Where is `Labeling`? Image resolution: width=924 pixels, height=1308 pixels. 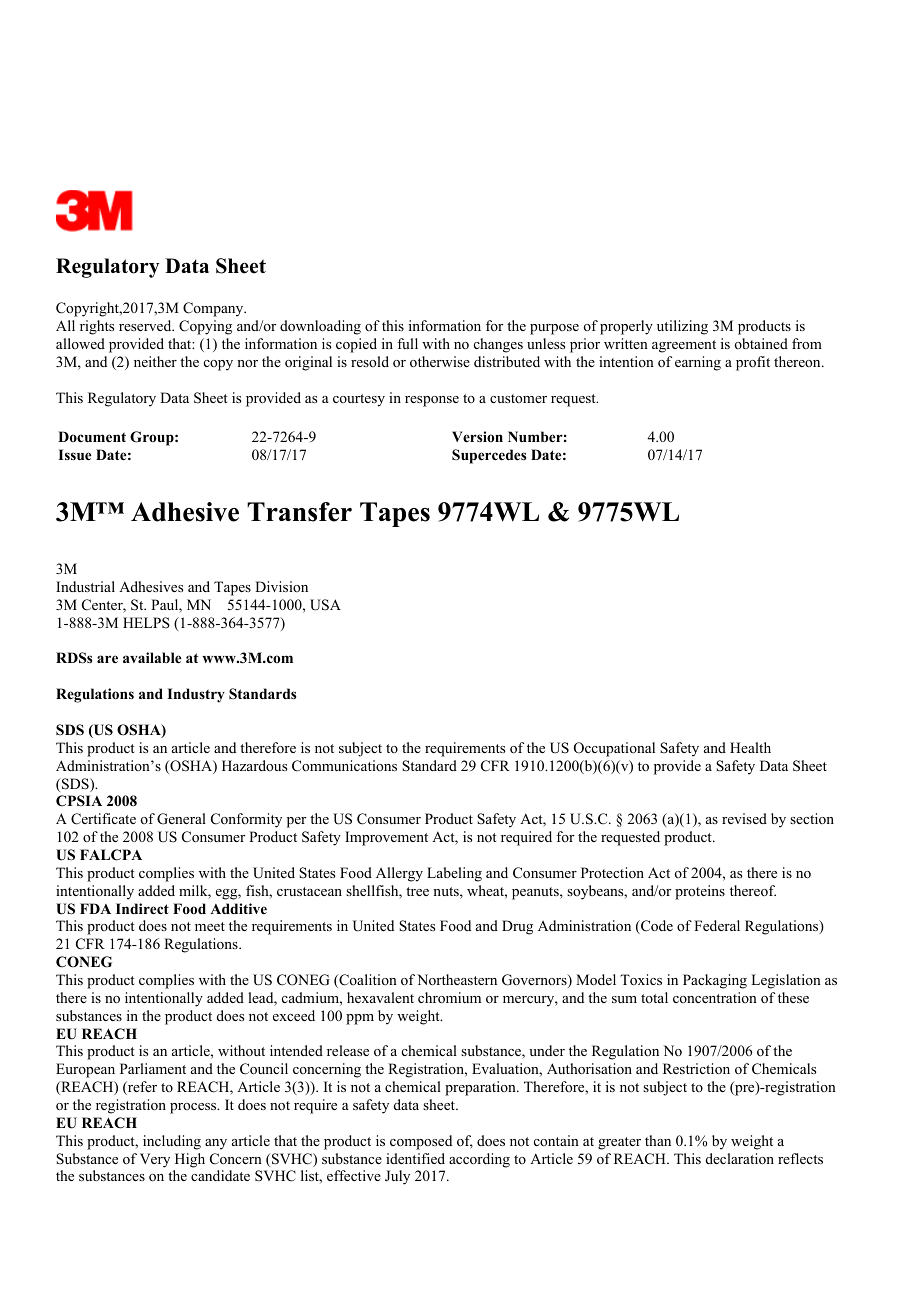 Labeling is located at coordinates (454, 874).
